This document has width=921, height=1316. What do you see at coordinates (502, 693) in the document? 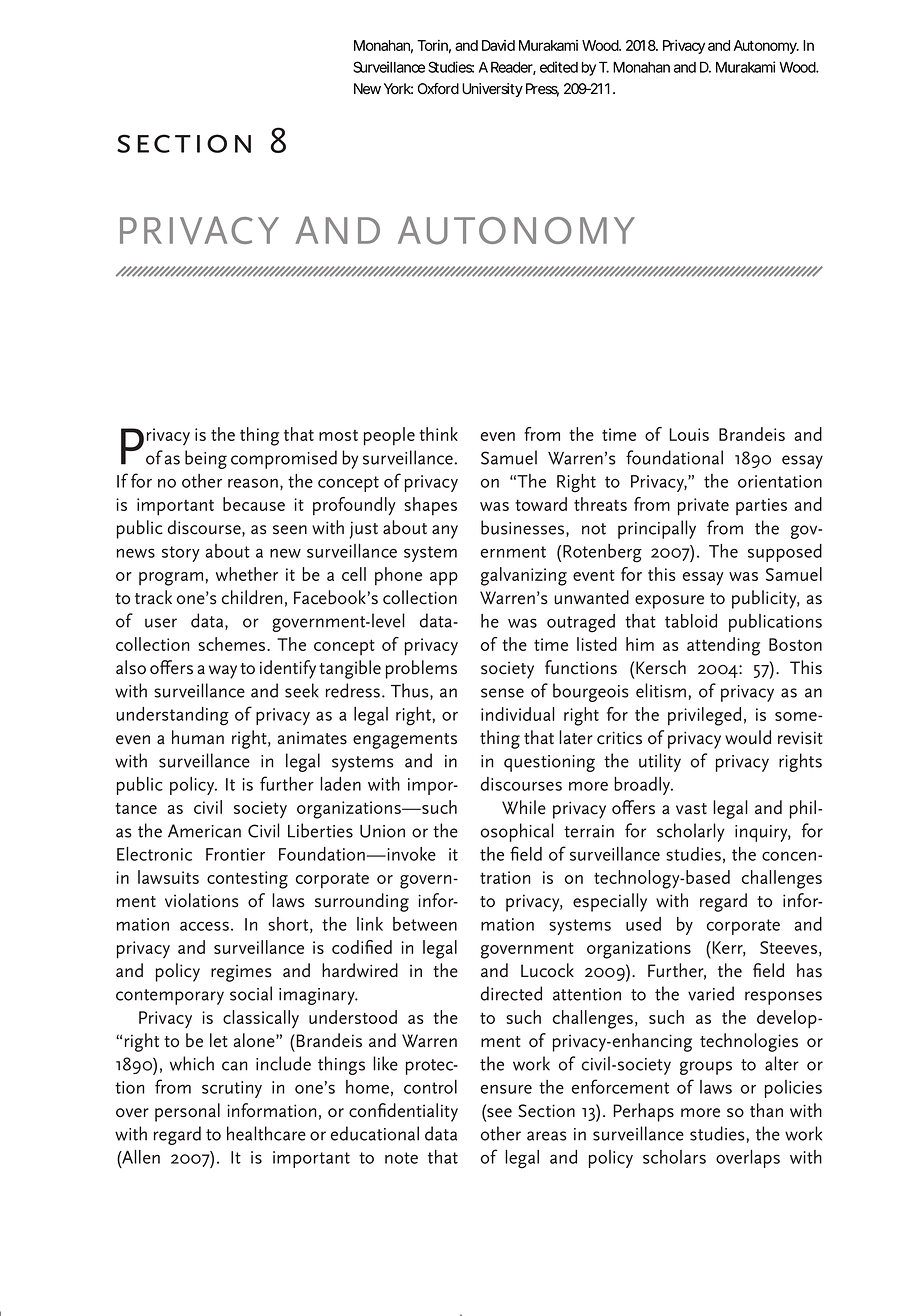
I see `sense` at bounding box center [502, 693].
